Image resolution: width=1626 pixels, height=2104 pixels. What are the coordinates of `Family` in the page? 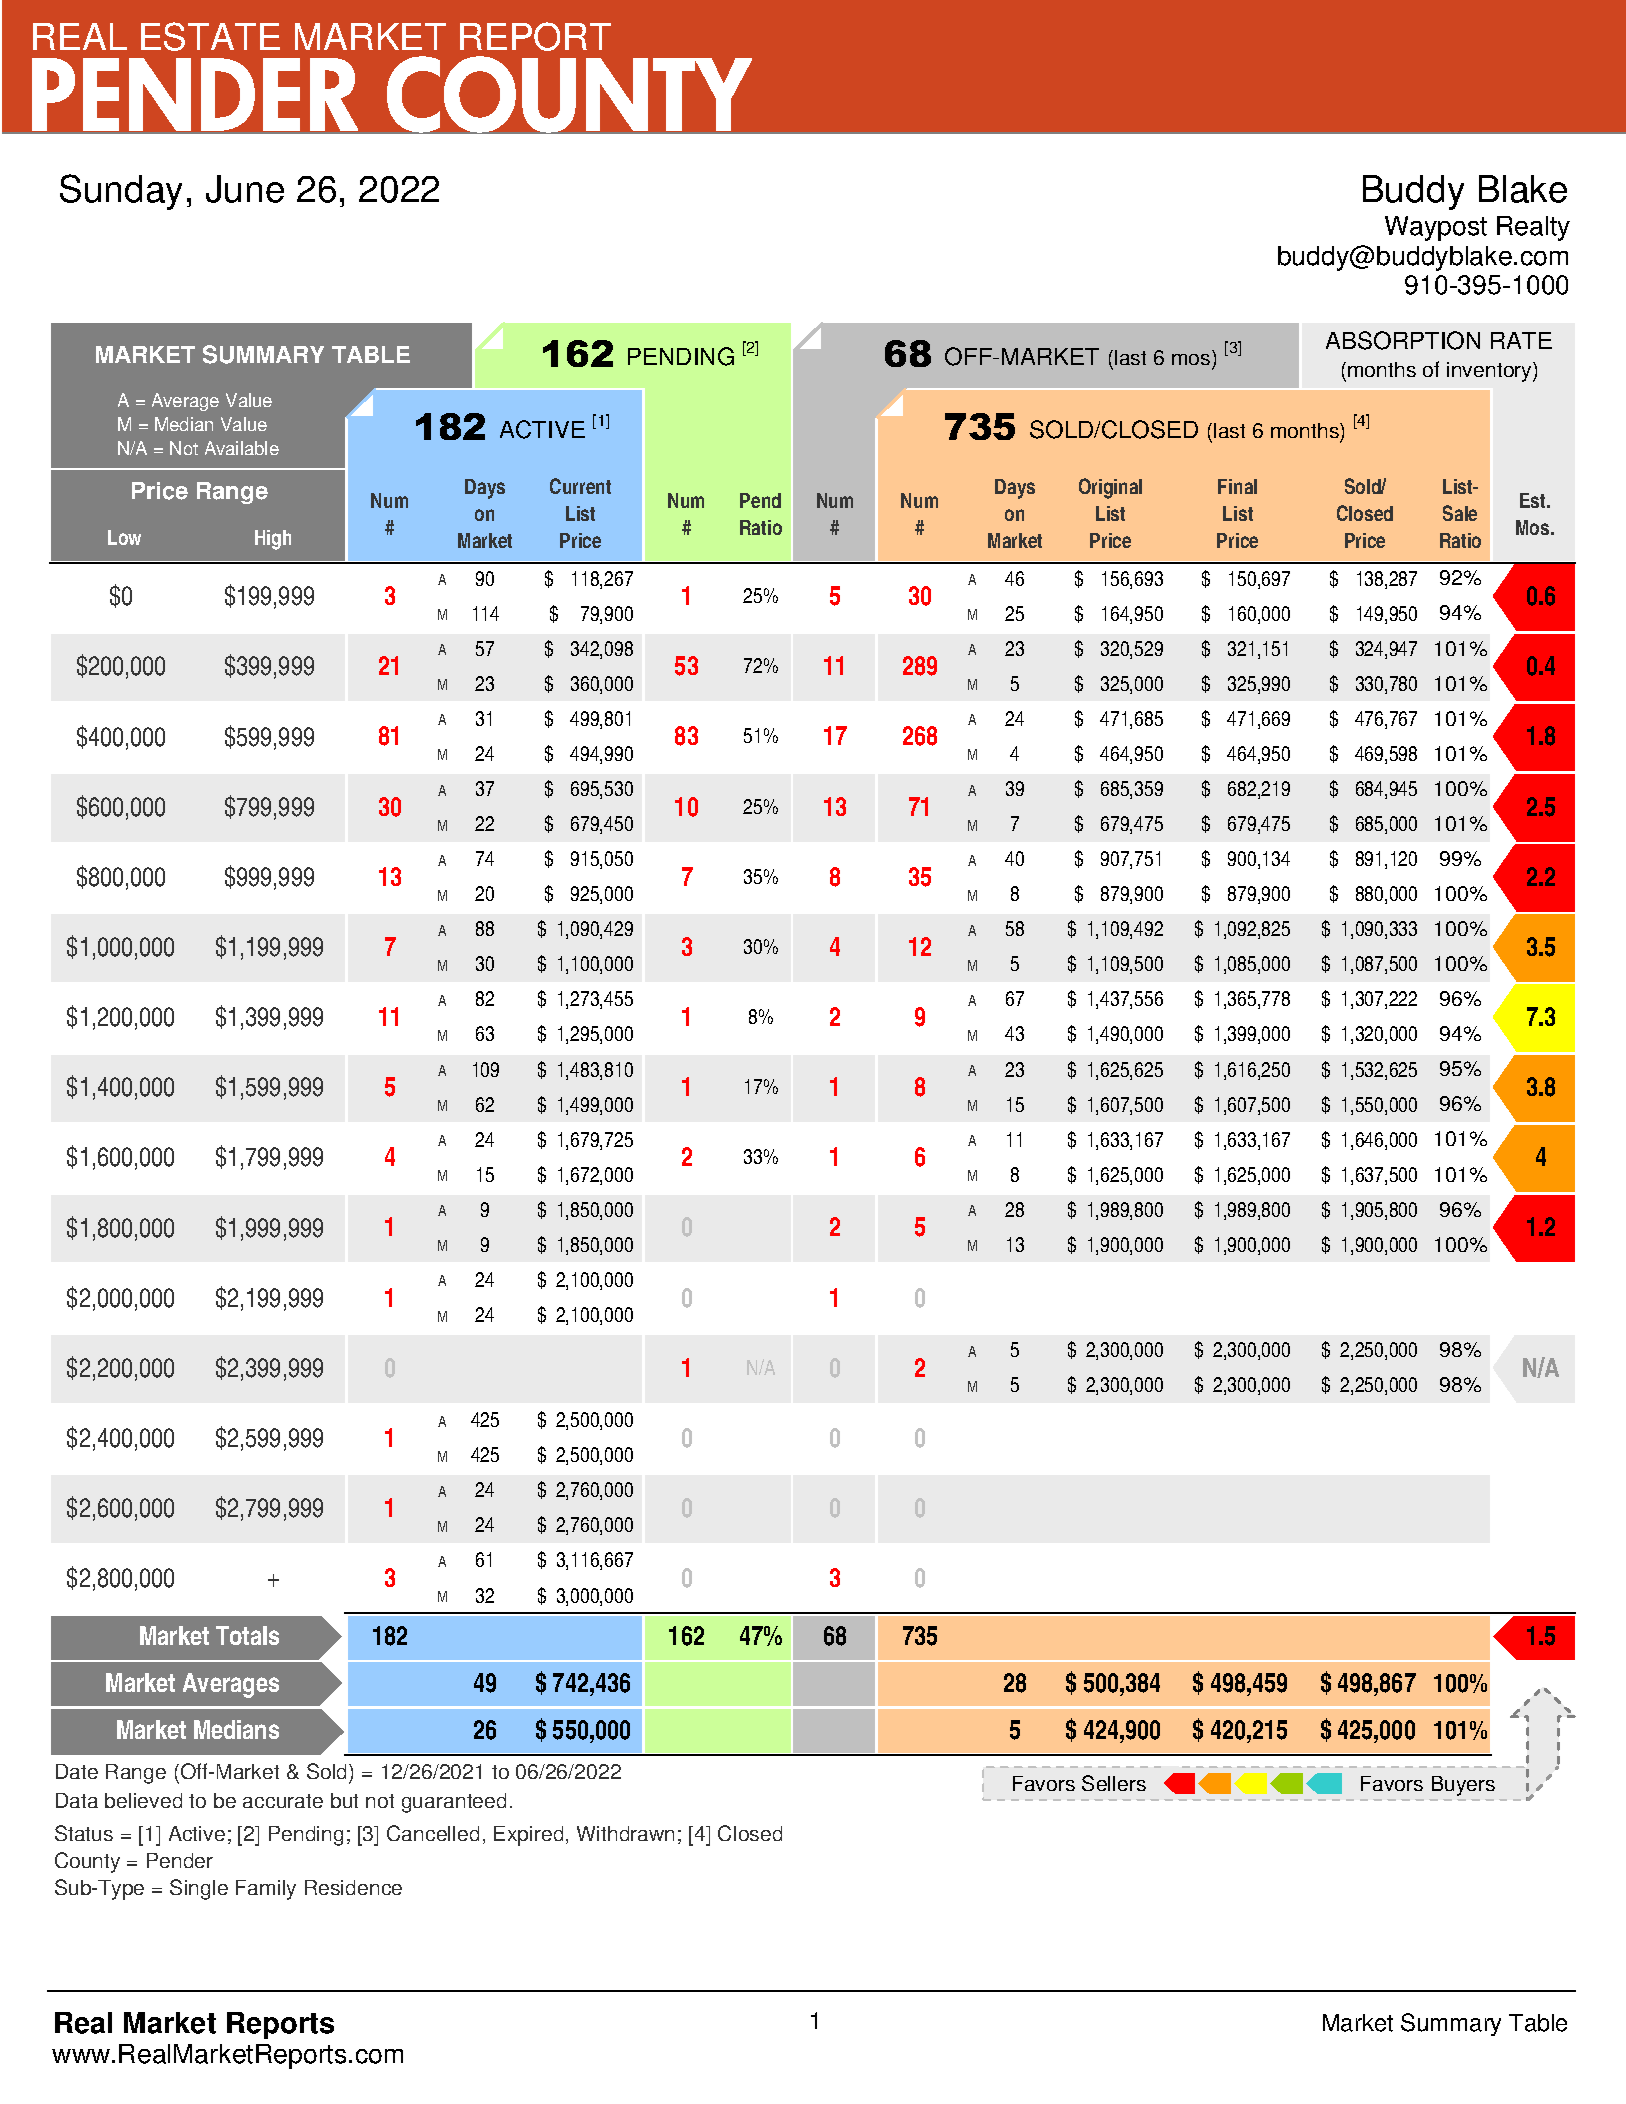 It's located at (266, 1890).
